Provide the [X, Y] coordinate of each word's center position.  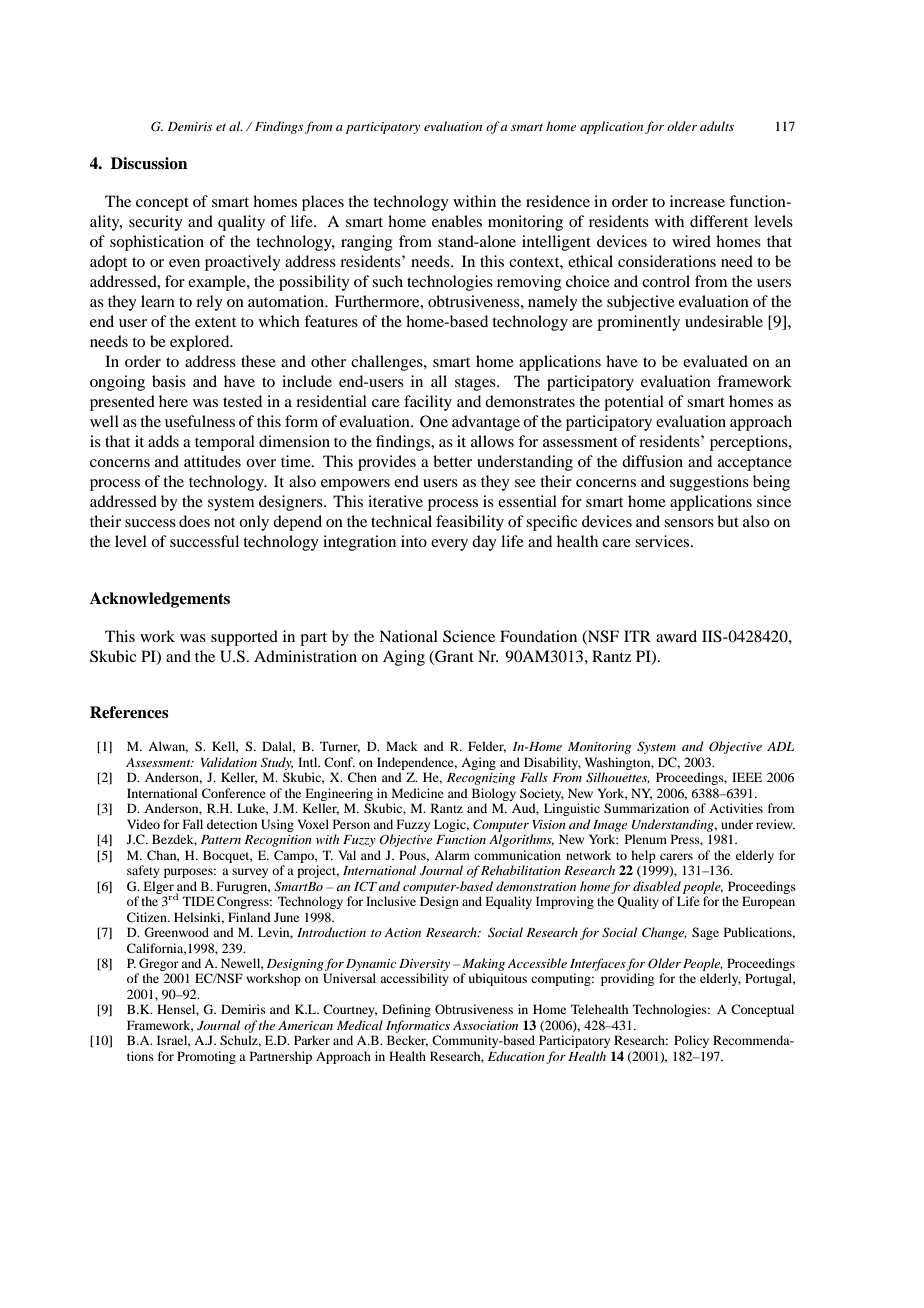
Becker [407, 1041]
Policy [691, 1041]
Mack [402, 746]
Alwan [168, 747]
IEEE [747, 777]
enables [457, 221]
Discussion [149, 163]
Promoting [206, 1057]
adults [717, 126]
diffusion [652, 461]
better [452, 461]
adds [163, 441]
